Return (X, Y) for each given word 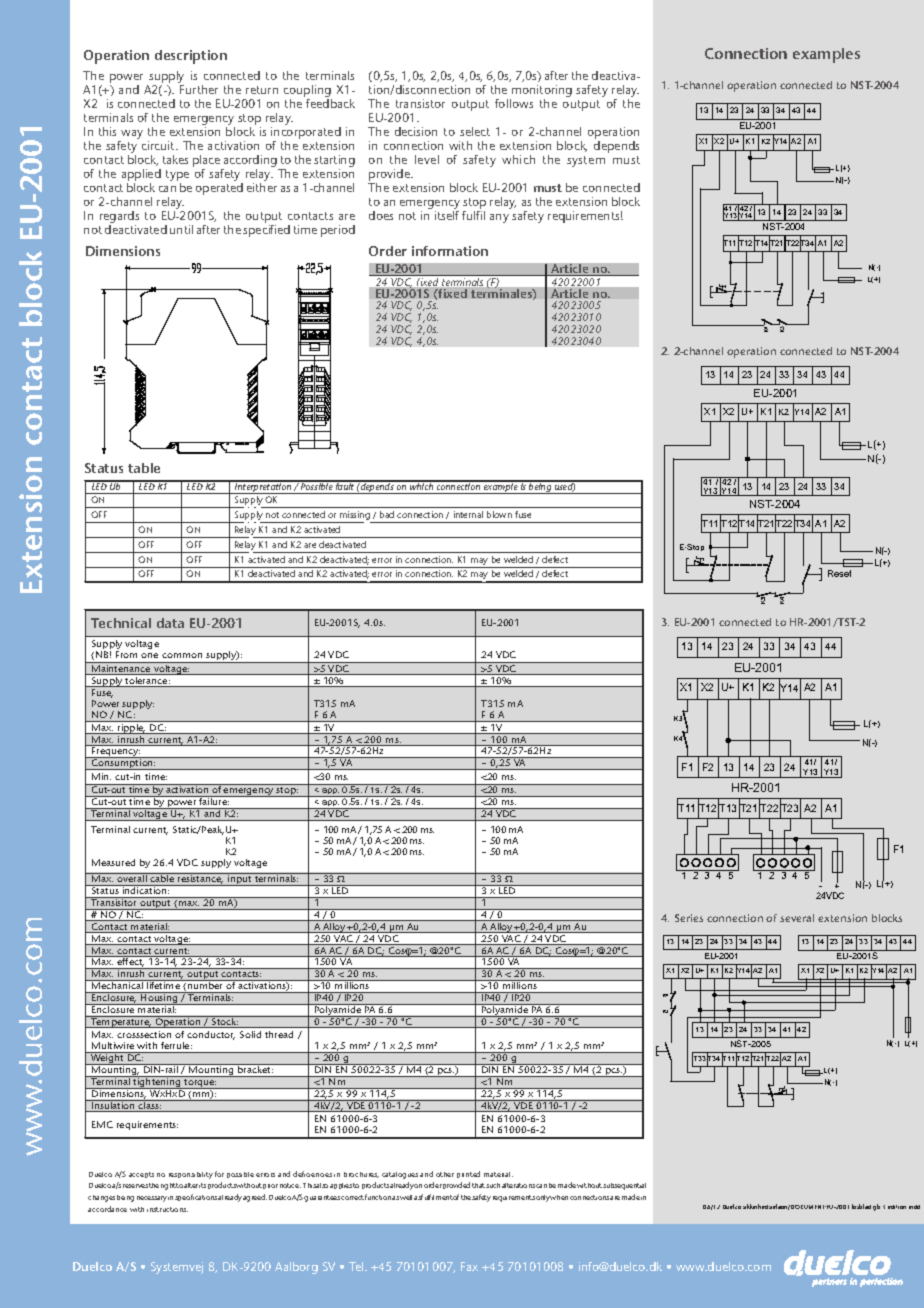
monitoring (541, 92)
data (170, 623)
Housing (159, 998)
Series (689, 918)
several (797, 918)
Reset (839, 573)
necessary (152, 1199)
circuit (160, 145)
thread (279, 1034)
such (493, 1185)
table (144, 468)
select (475, 131)
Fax (469, 1266)
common (182, 655)
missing (355, 517)
